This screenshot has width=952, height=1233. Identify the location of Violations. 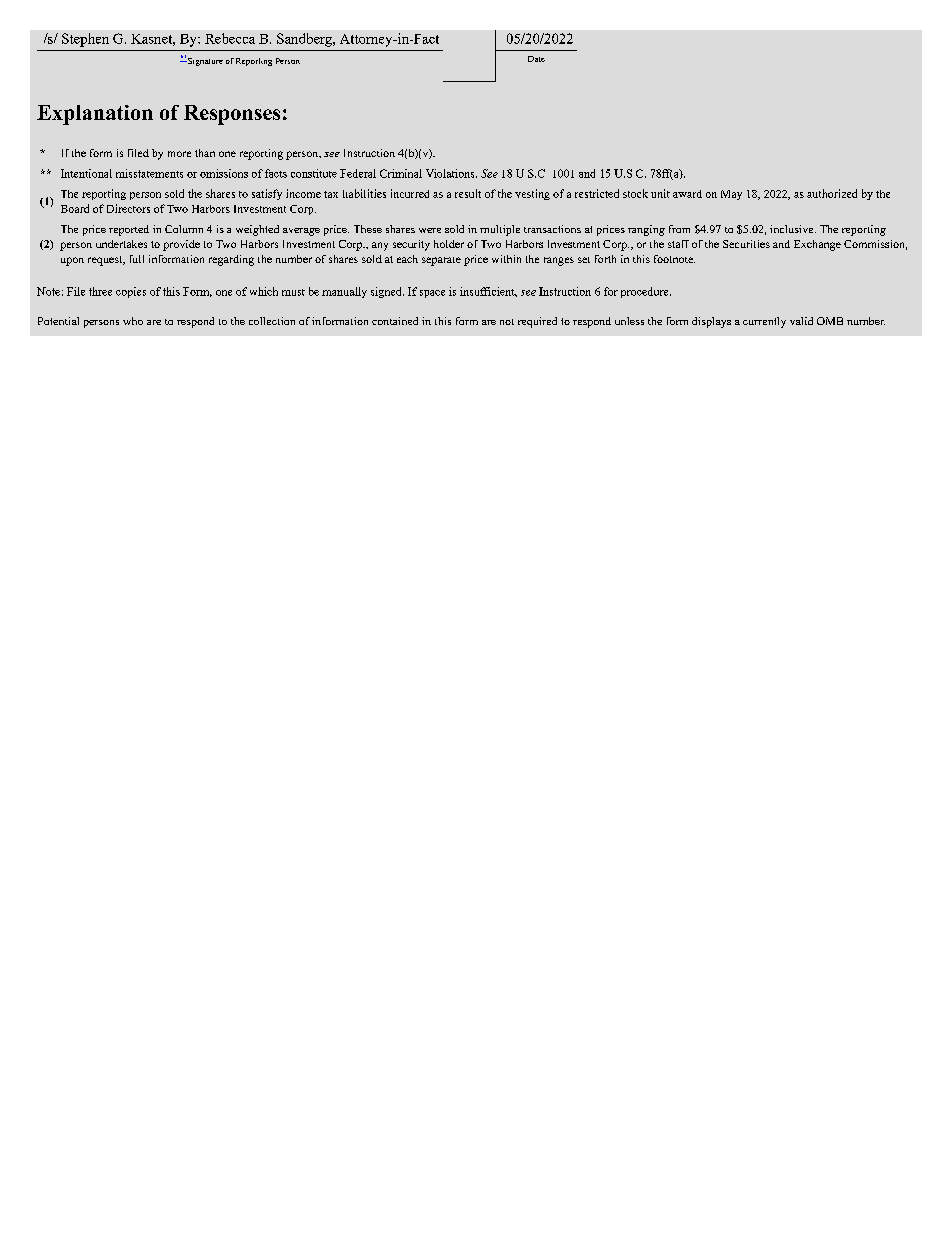
(451, 173).
